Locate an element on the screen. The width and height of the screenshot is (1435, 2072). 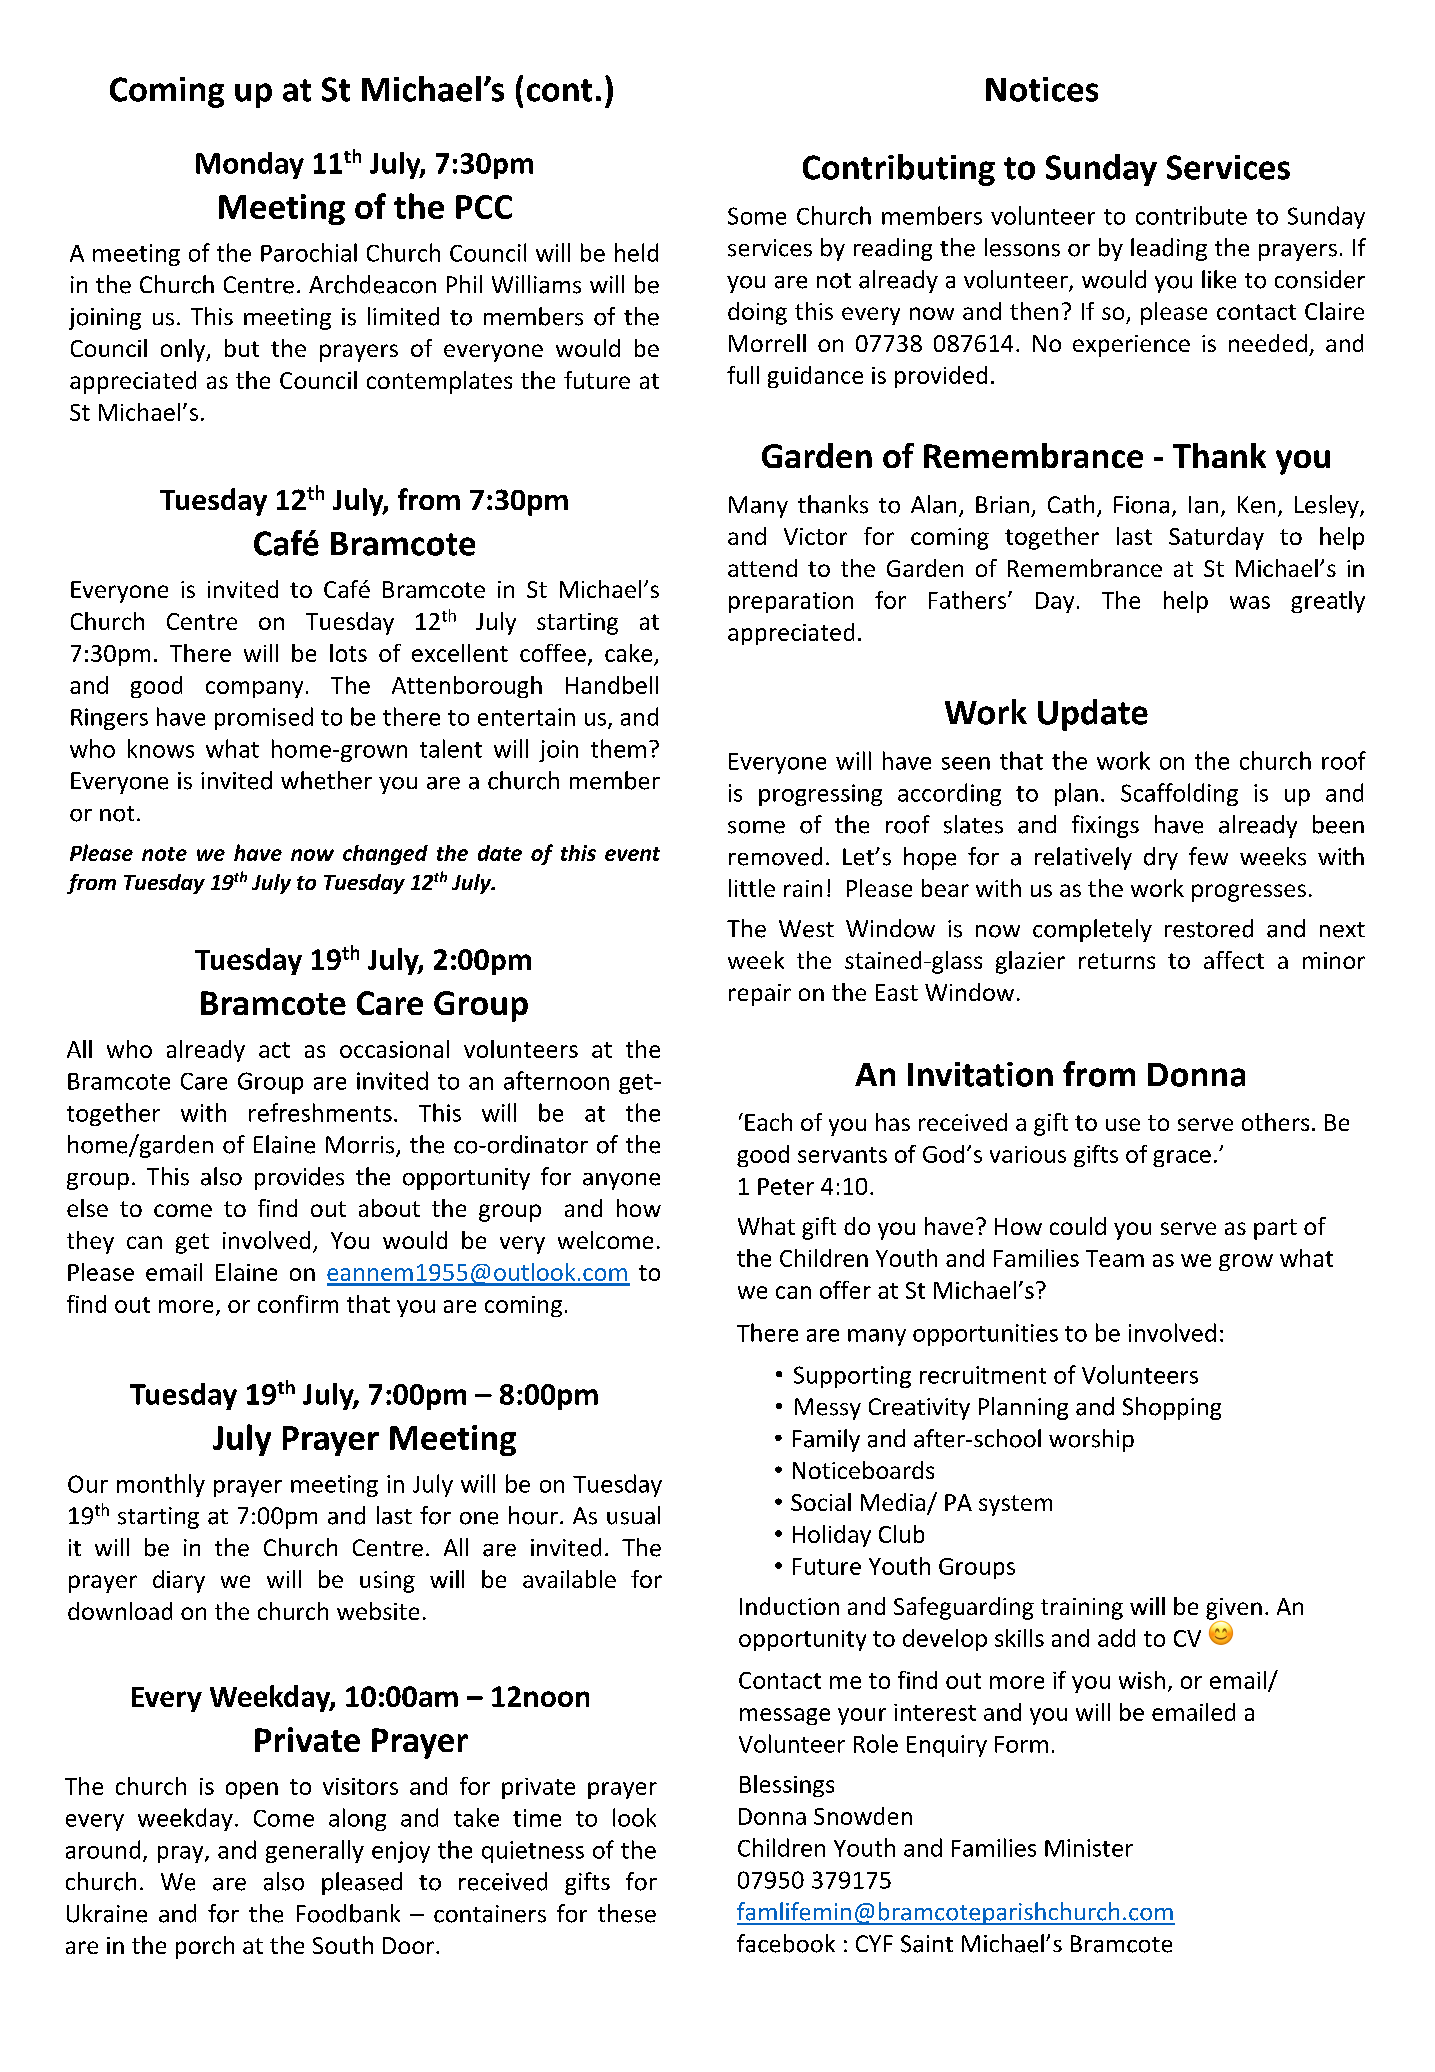
refreshments is located at coordinates (320, 1112).
